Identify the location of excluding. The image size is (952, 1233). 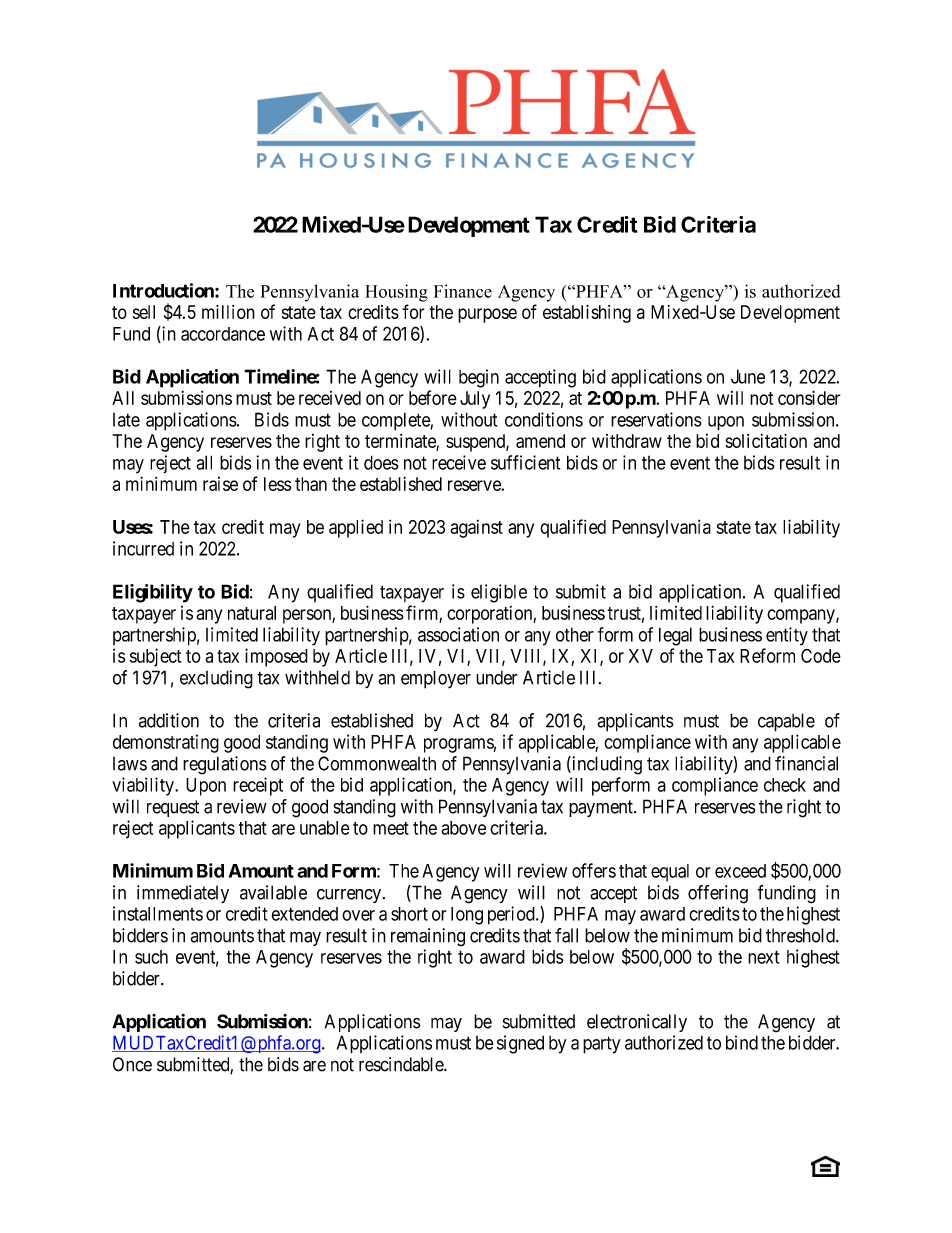
(216, 679).
